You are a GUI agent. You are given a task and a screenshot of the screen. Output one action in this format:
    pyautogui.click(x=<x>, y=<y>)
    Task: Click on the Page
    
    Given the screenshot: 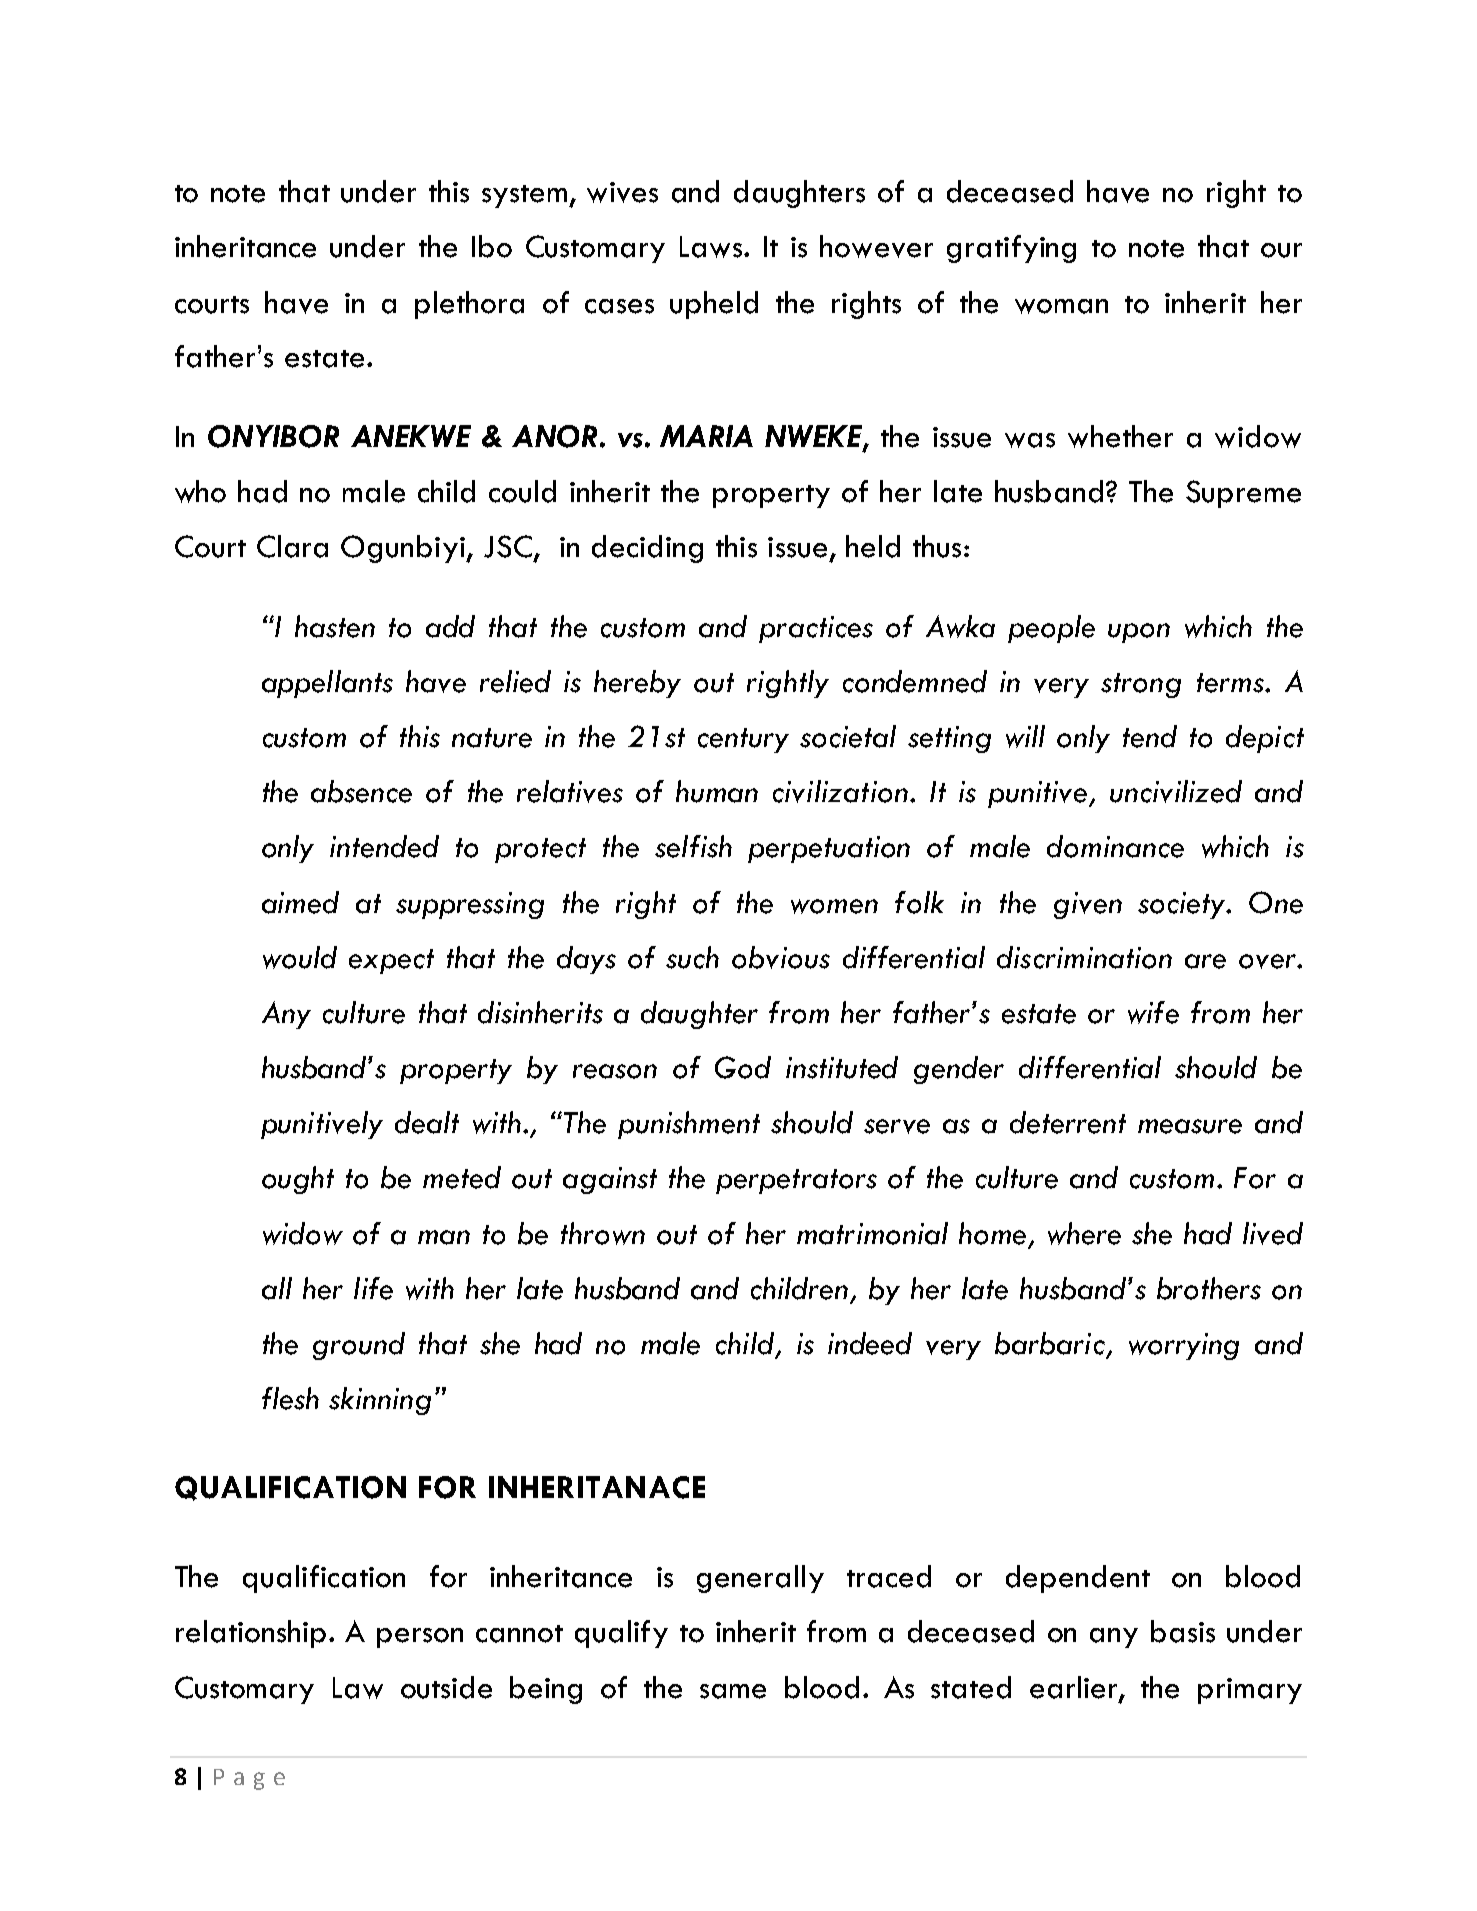 What is the action you would take?
    pyautogui.click(x=249, y=1779)
